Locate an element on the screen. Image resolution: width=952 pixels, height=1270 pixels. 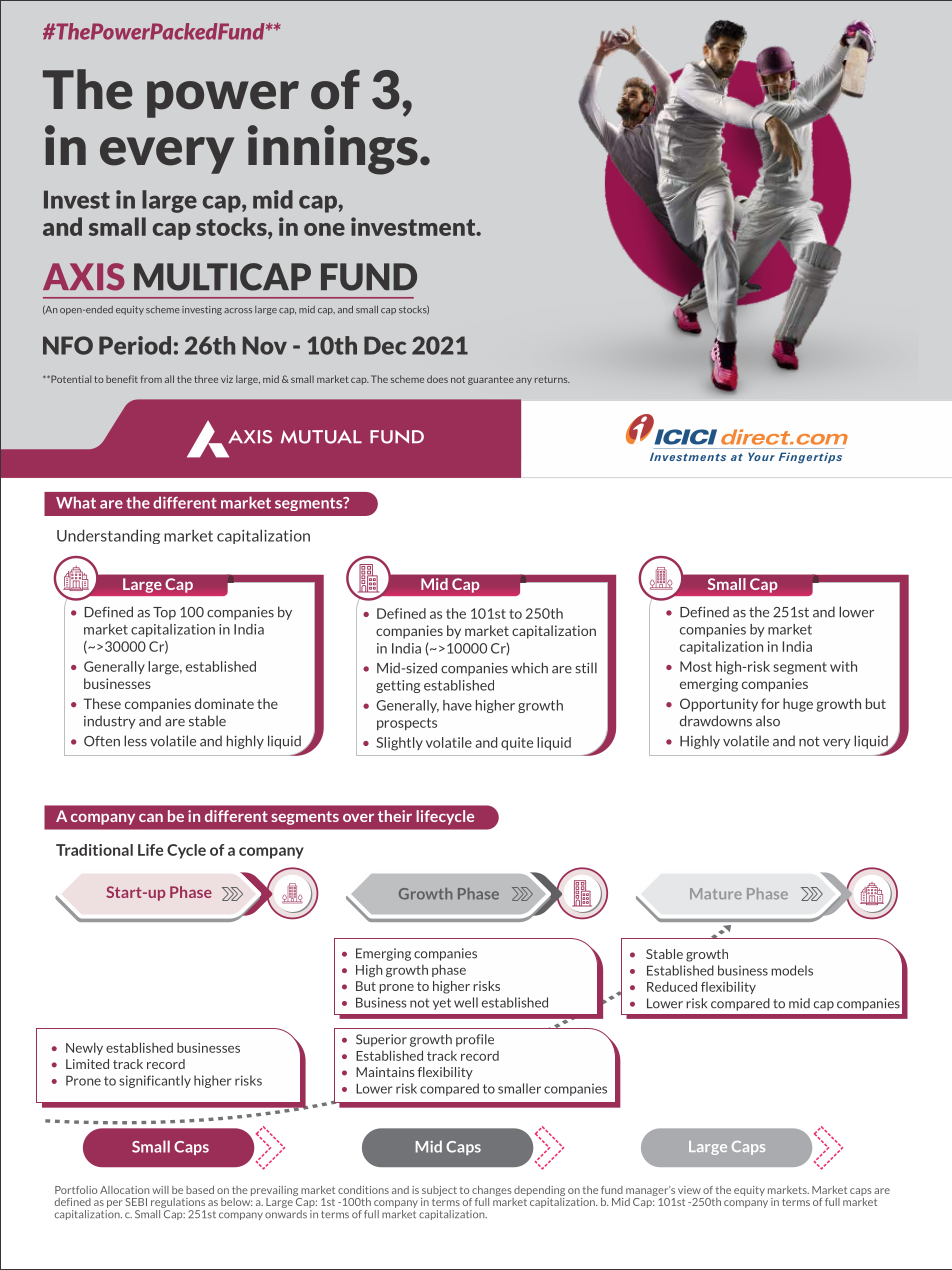
Mature is located at coordinates (716, 893).
